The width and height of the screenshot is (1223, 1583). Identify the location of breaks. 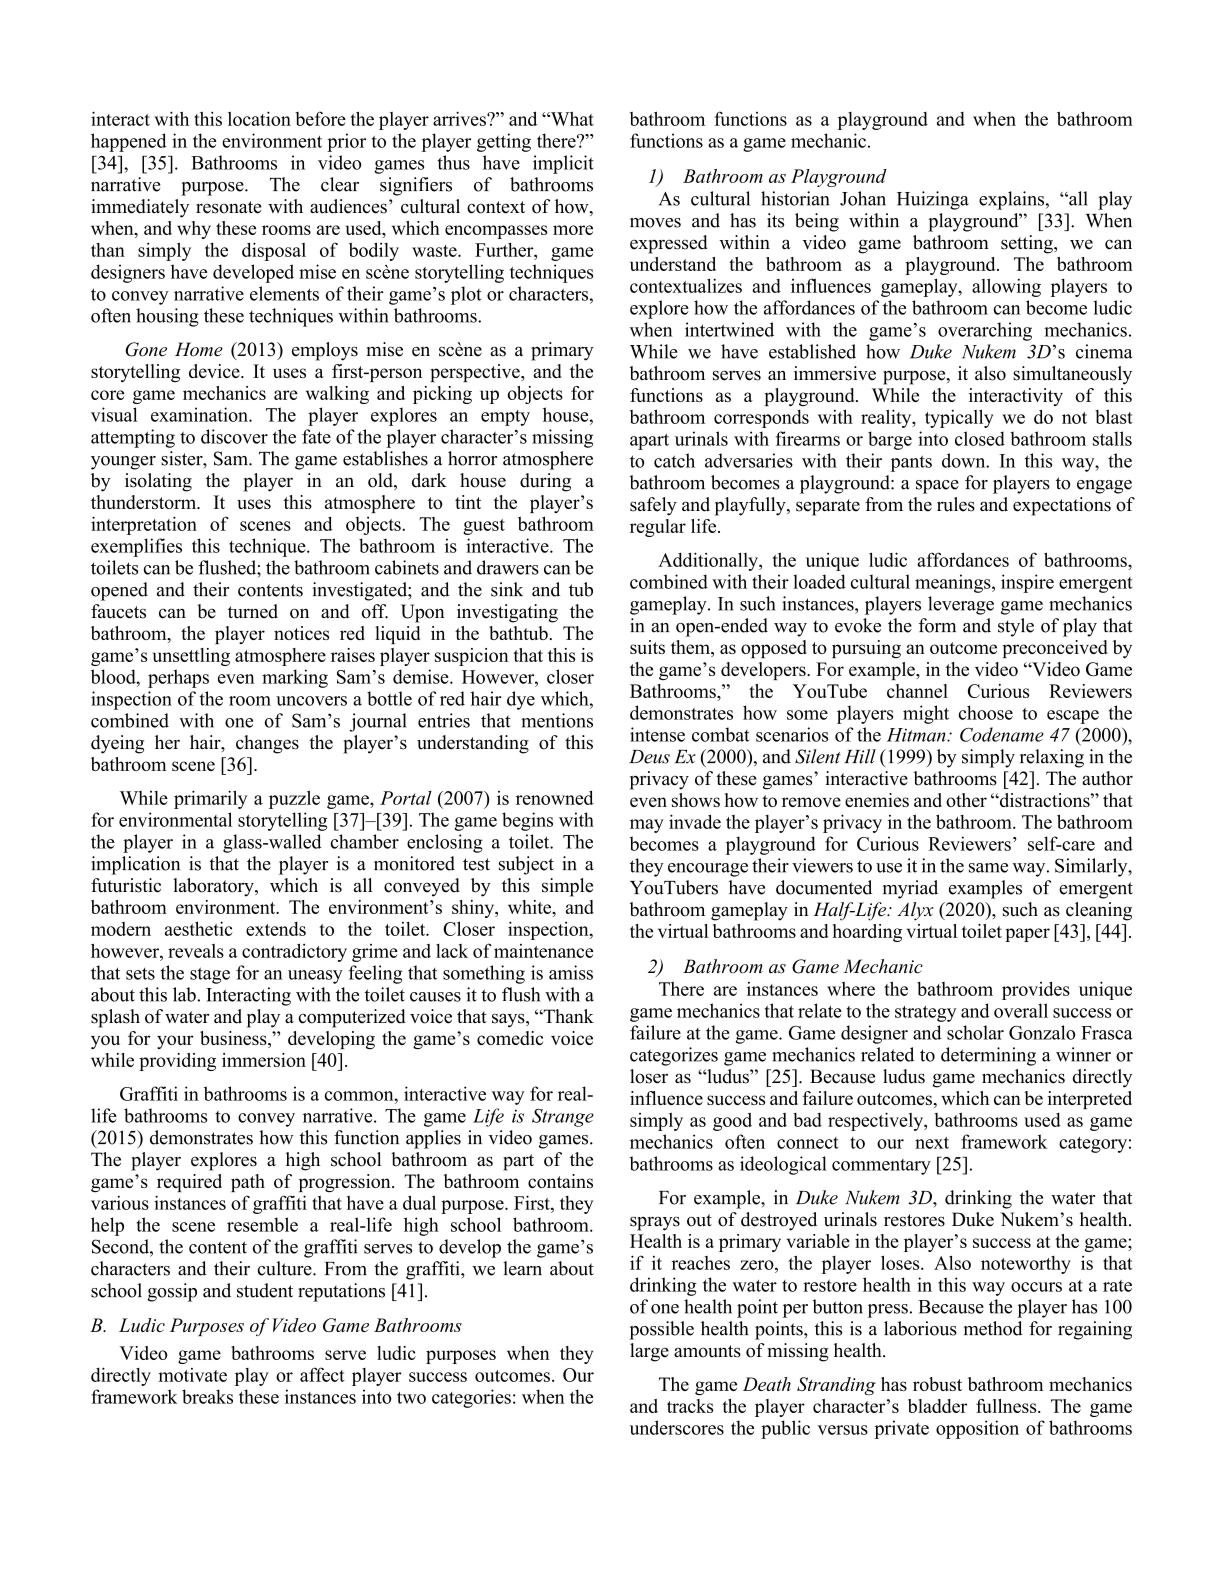
(207, 1396).
